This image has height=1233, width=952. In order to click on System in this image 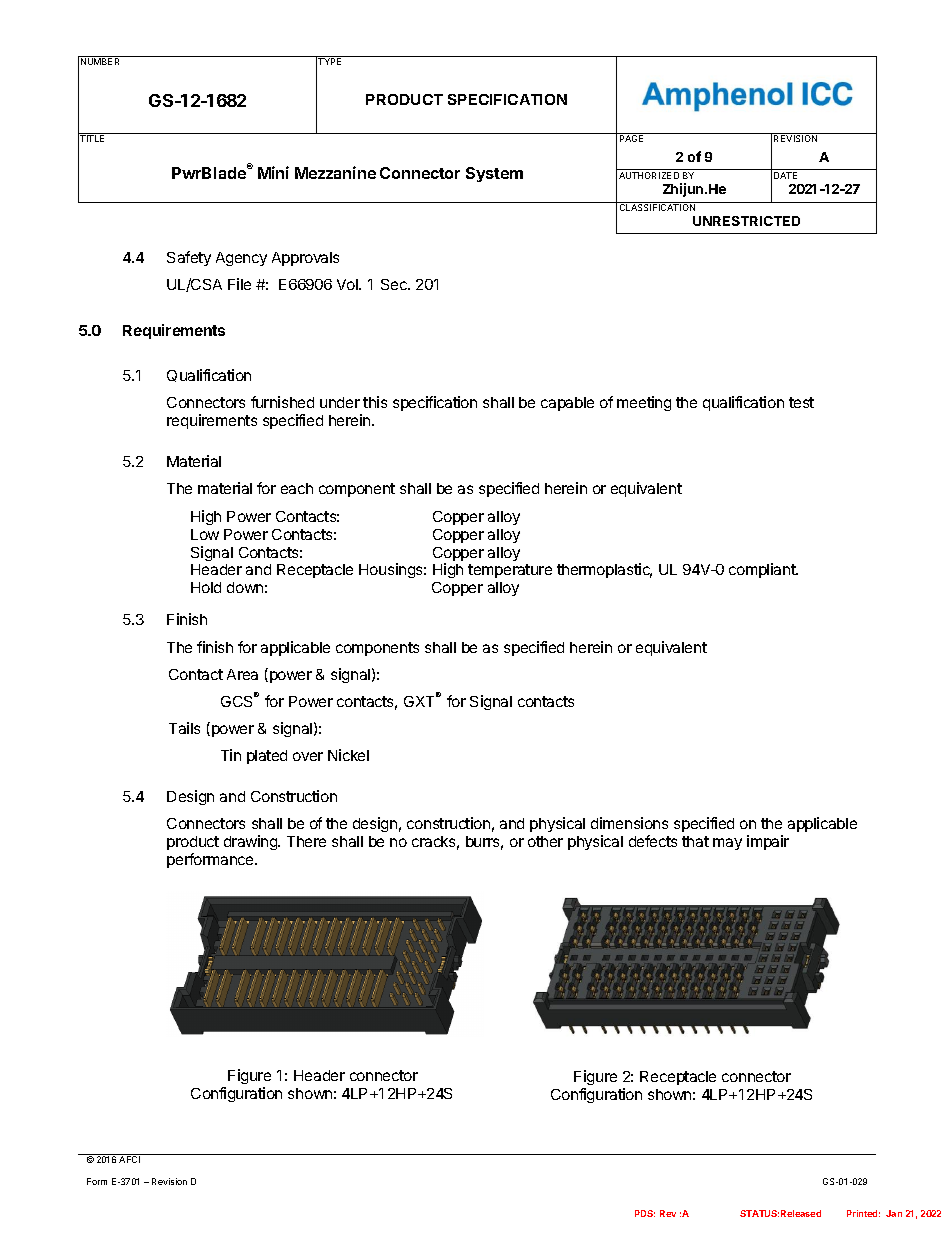, I will do `click(494, 174)`.
